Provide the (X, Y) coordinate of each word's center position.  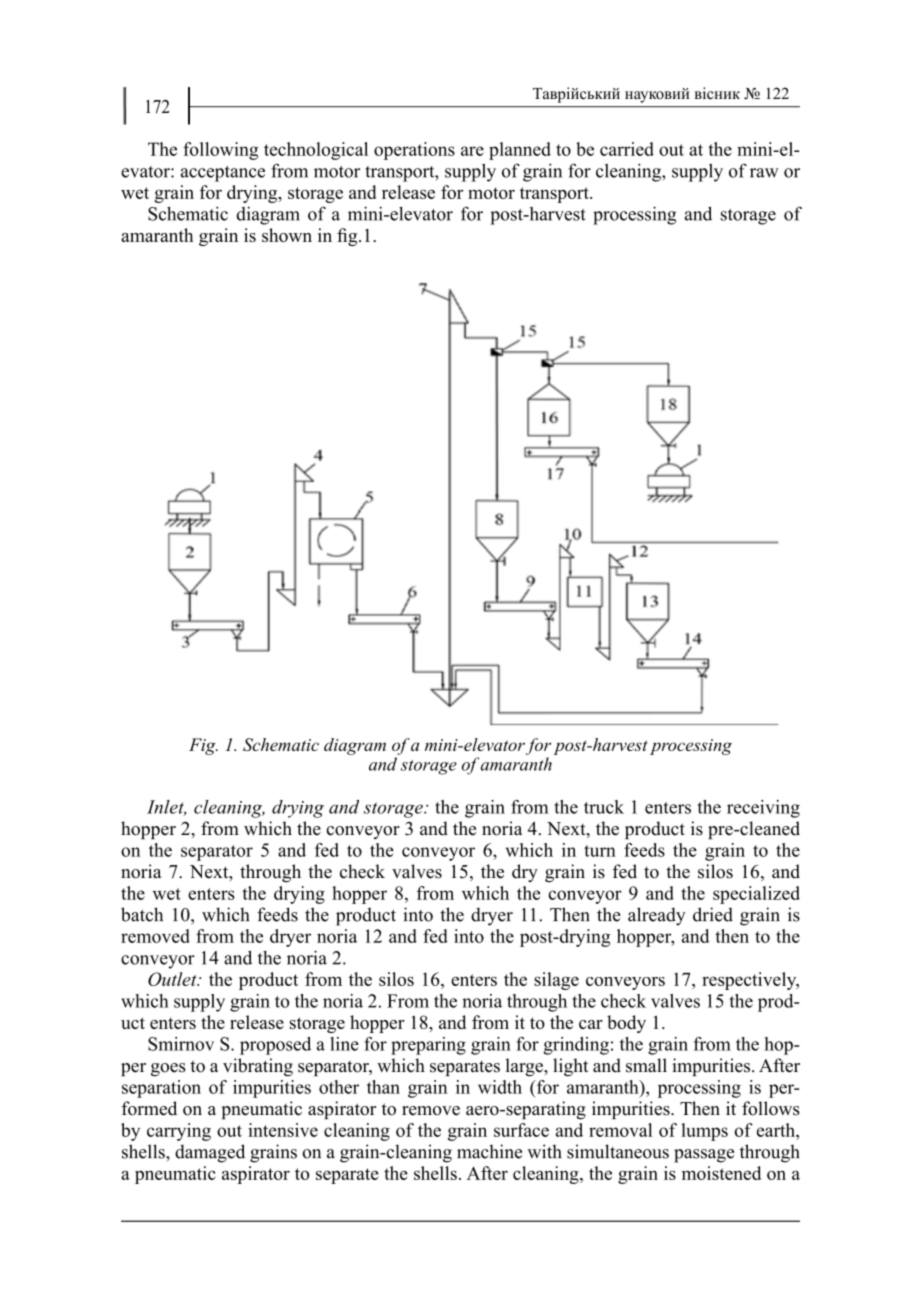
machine (489, 1151)
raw (764, 173)
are (472, 151)
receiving (763, 809)
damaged (210, 1153)
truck (604, 807)
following (220, 151)
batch (142, 914)
